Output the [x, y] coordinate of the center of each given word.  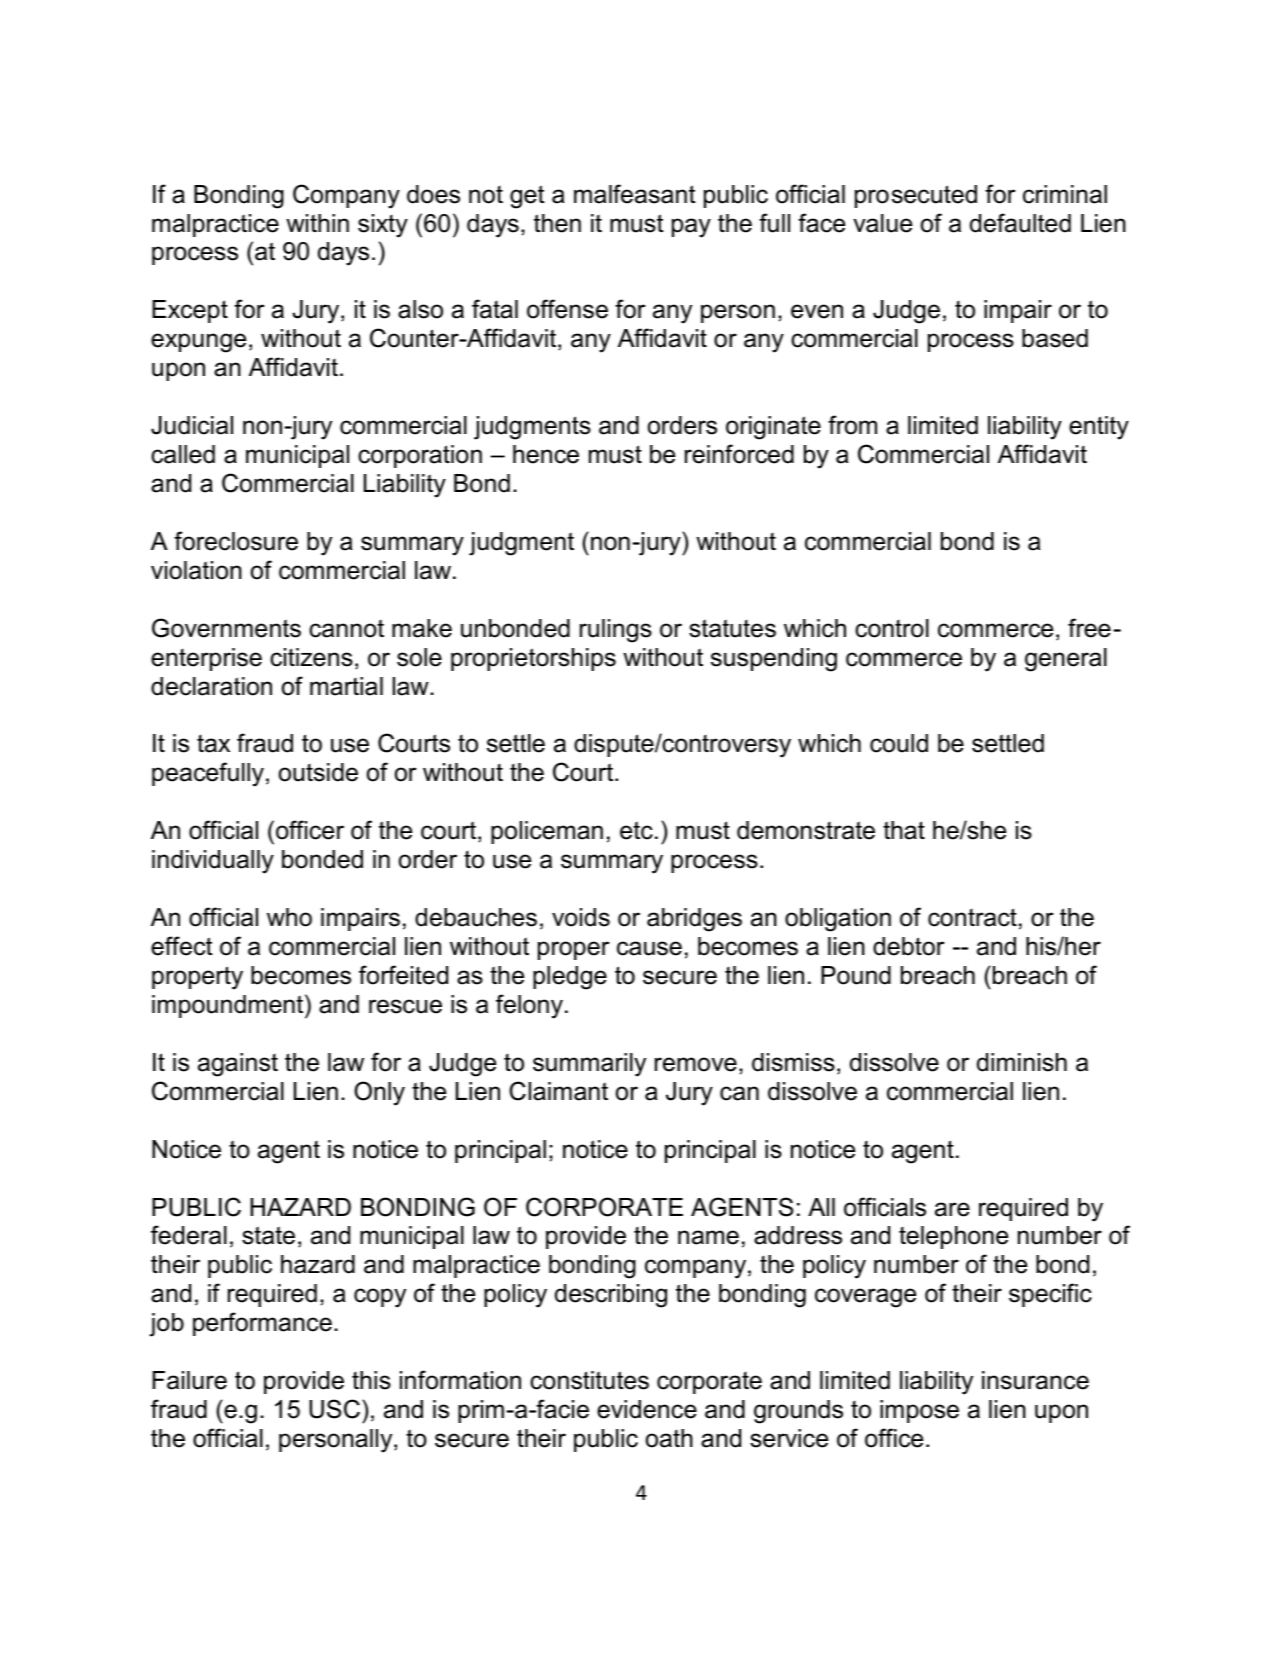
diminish [1022, 1062]
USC [334, 1409]
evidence [647, 1409]
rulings [616, 631]
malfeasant [635, 194]
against [238, 1065]
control [892, 628]
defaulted [1020, 223]
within [317, 223]
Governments [226, 628]
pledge [570, 978]
